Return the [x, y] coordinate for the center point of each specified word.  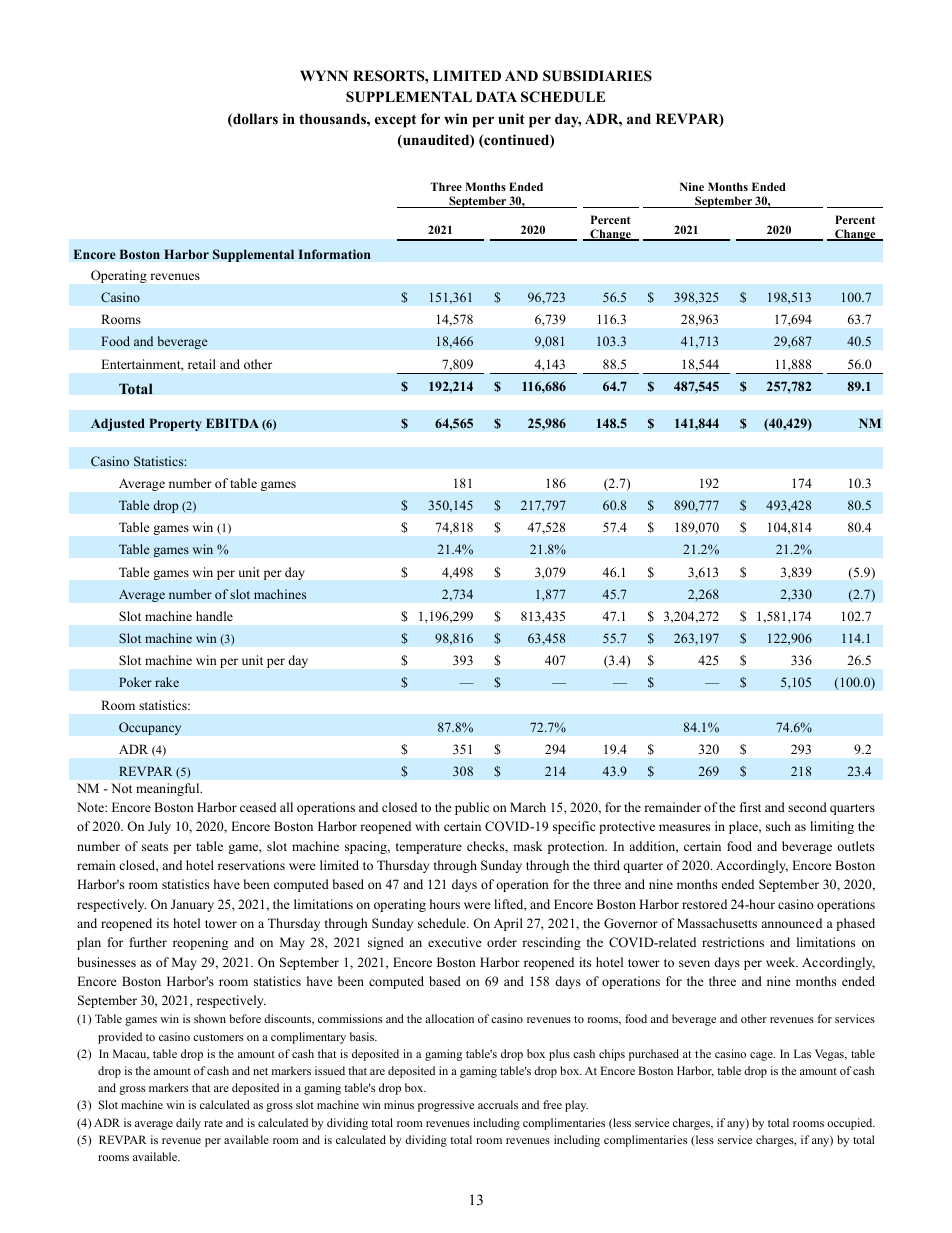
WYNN [324, 75]
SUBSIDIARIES [597, 76]
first [750, 807]
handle [214, 616]
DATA [496, 96]
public [472, 808]
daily [188, 1124]
